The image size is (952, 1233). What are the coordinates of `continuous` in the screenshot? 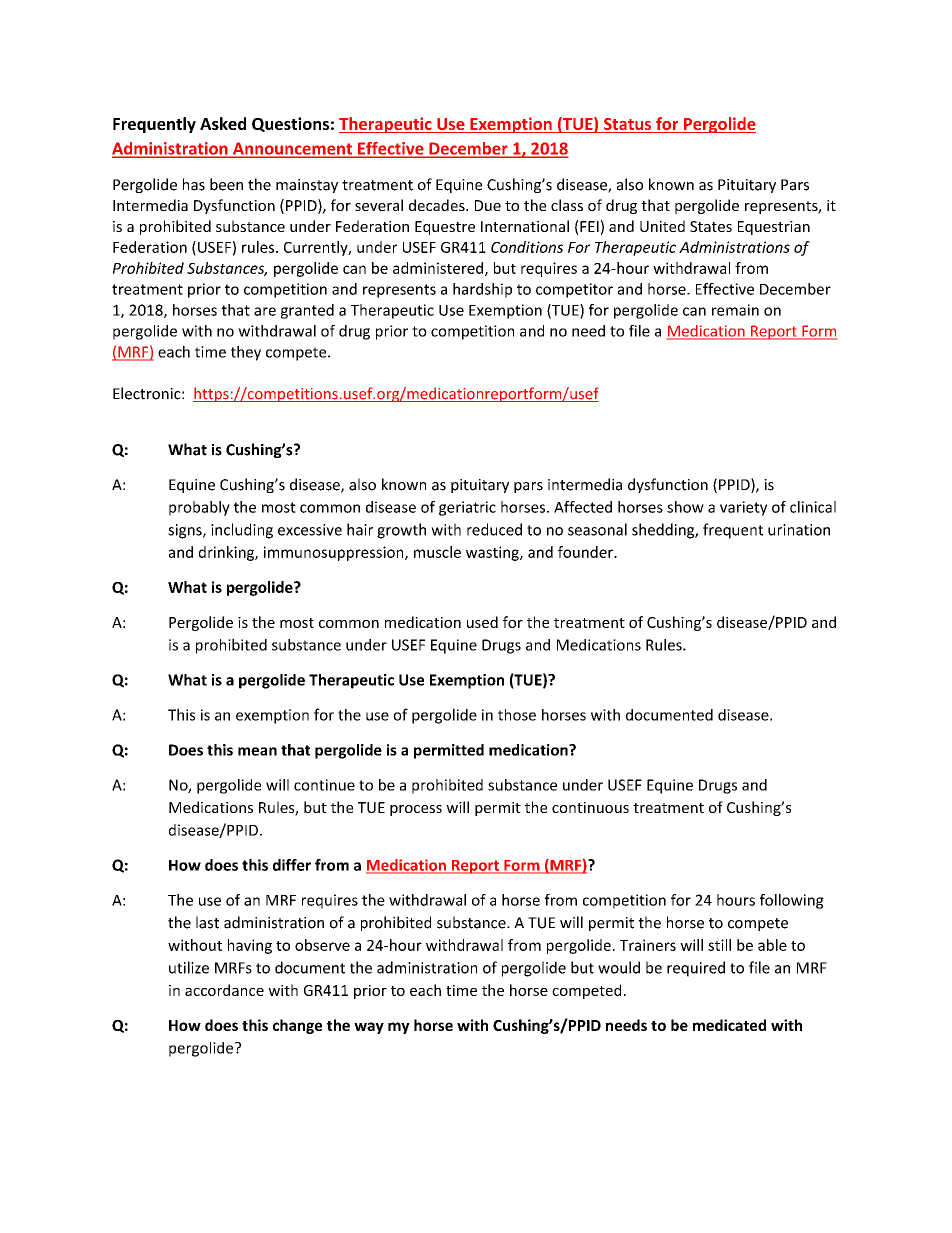 It's located at (590, 807).
